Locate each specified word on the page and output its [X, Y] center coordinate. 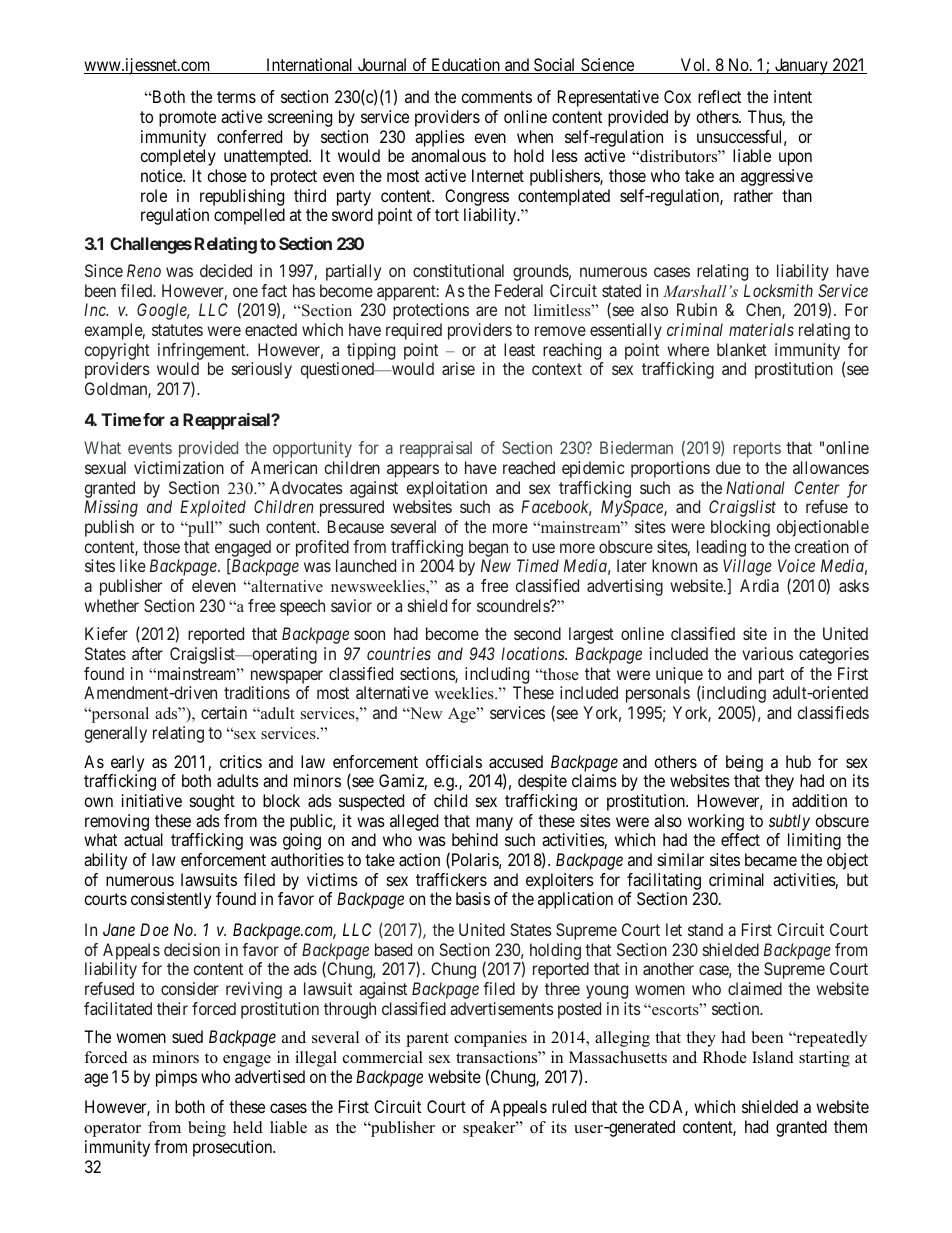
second [537, 633]
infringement [203, 351]
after [147, 653]
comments [496, 97]
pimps [176, 1078]
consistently [171, 900]
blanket [742, 349]
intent [793, 96]
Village [747, 569]
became [771, 859]
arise [458, 368]
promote [187, 119]
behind [475, 839]
